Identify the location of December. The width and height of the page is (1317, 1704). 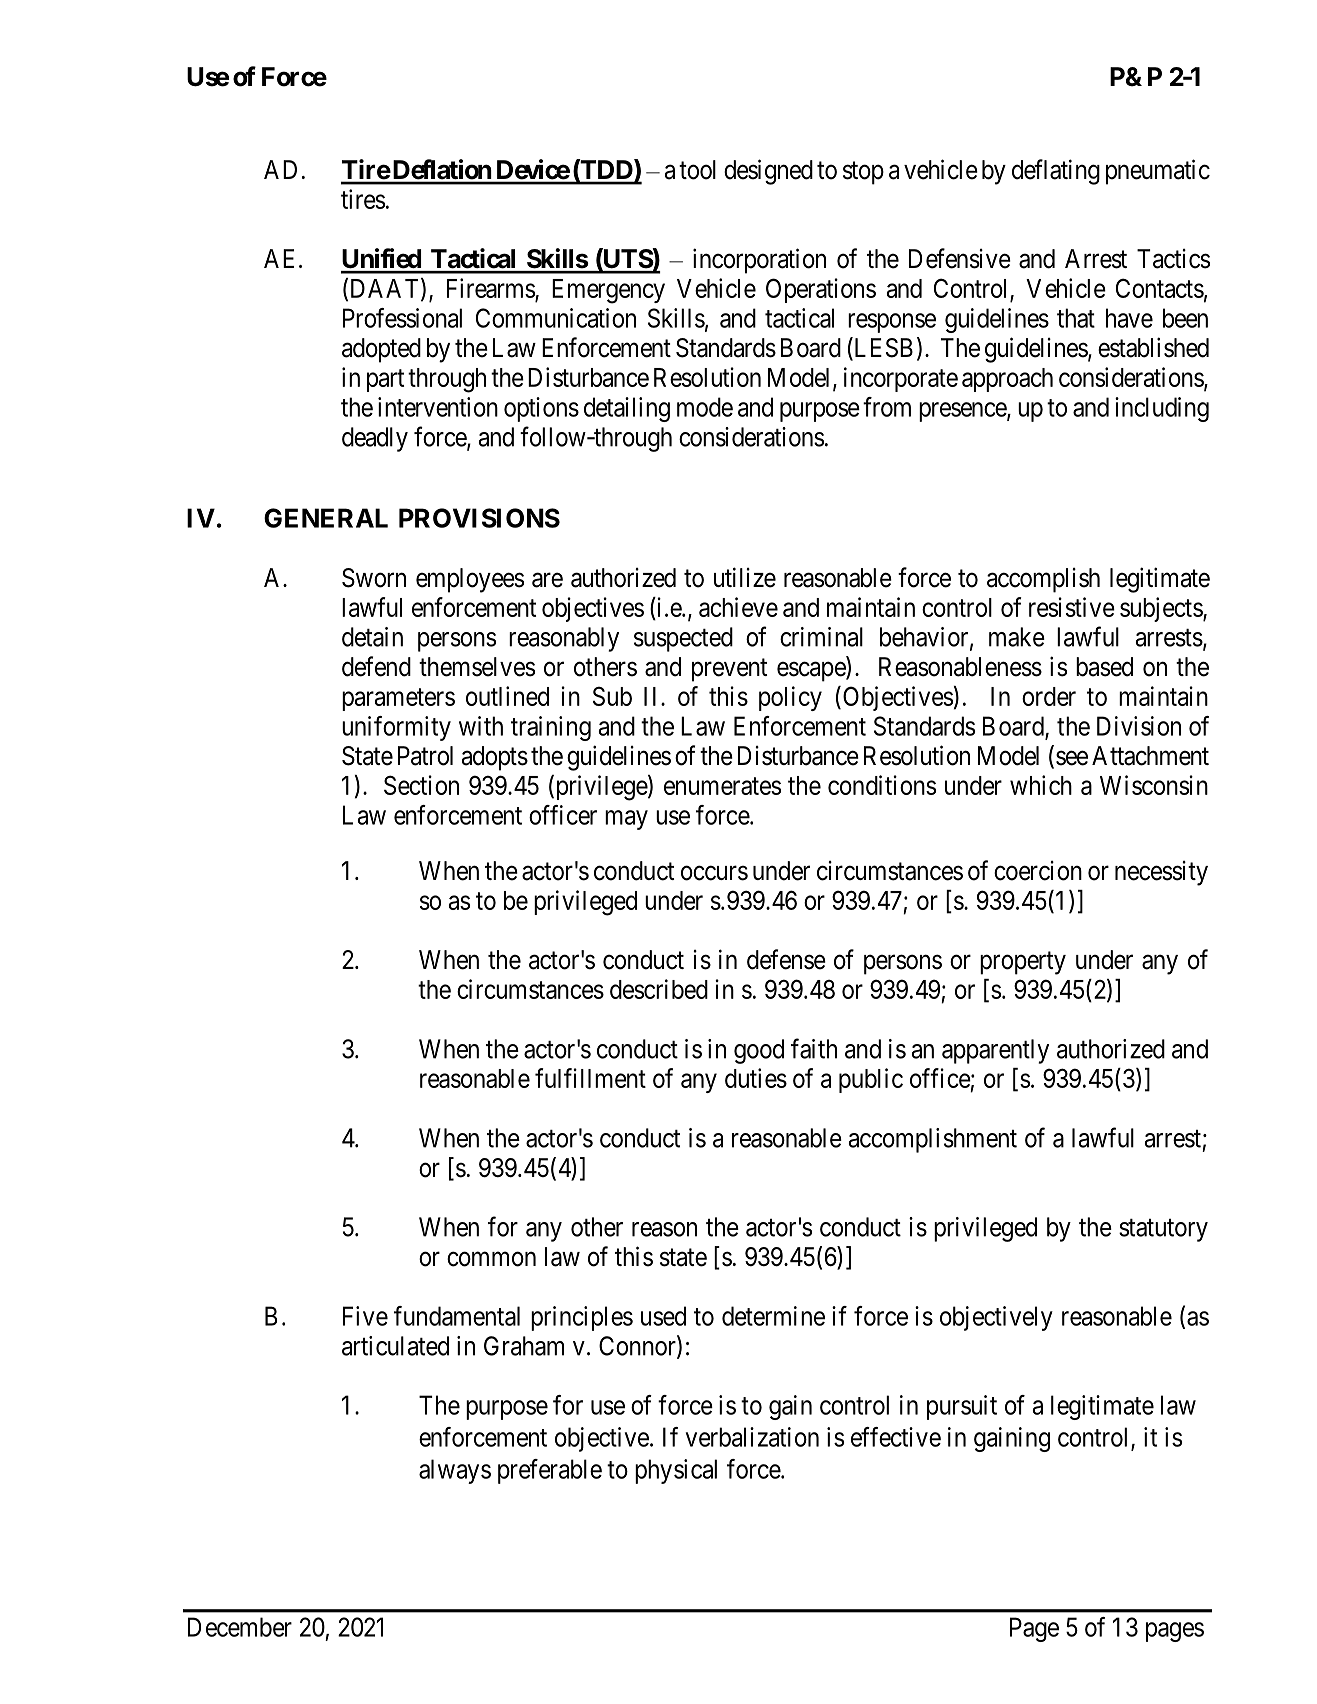
(240, 1627).
